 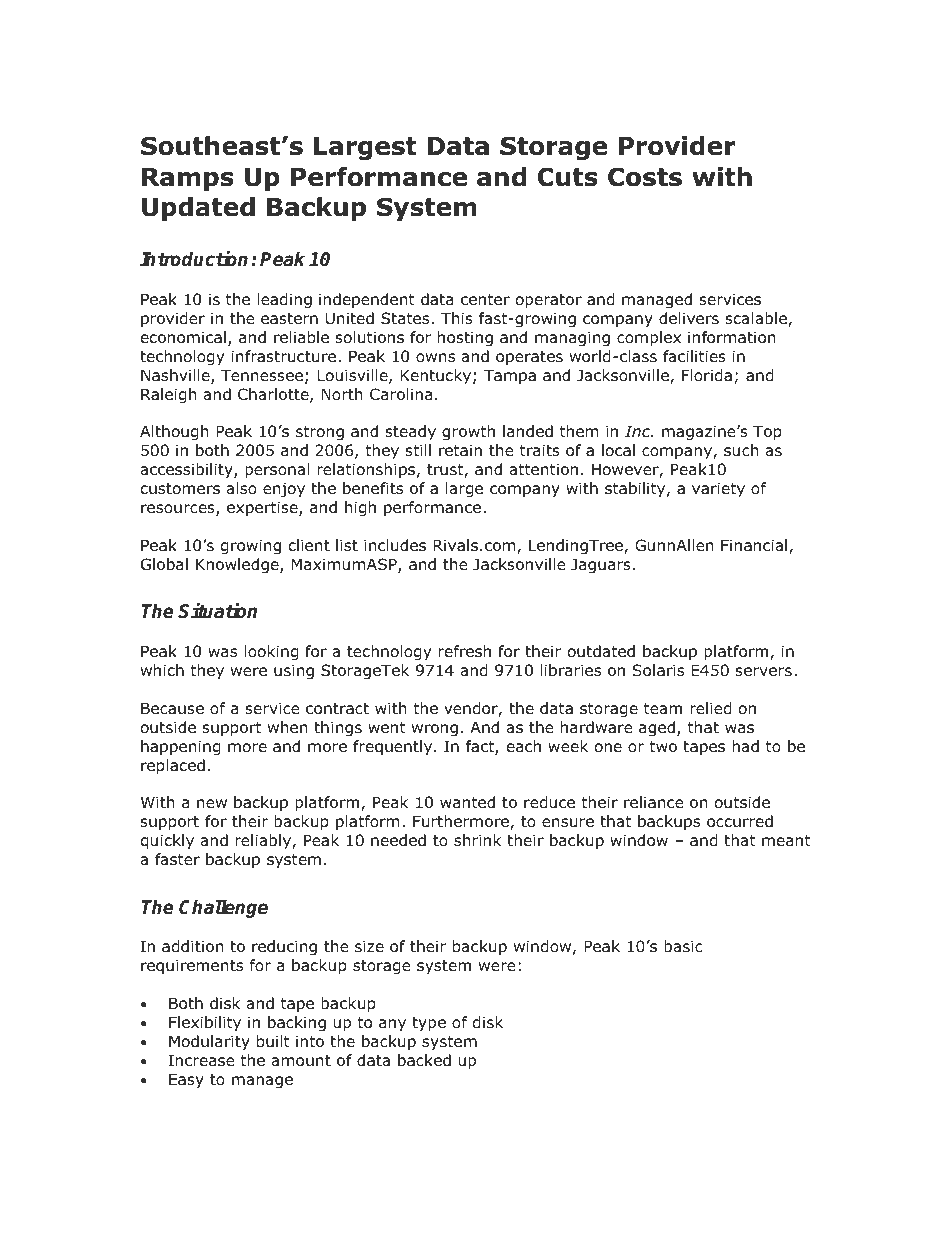 I want to click on Modularity, so click(x=209, y=1042).
